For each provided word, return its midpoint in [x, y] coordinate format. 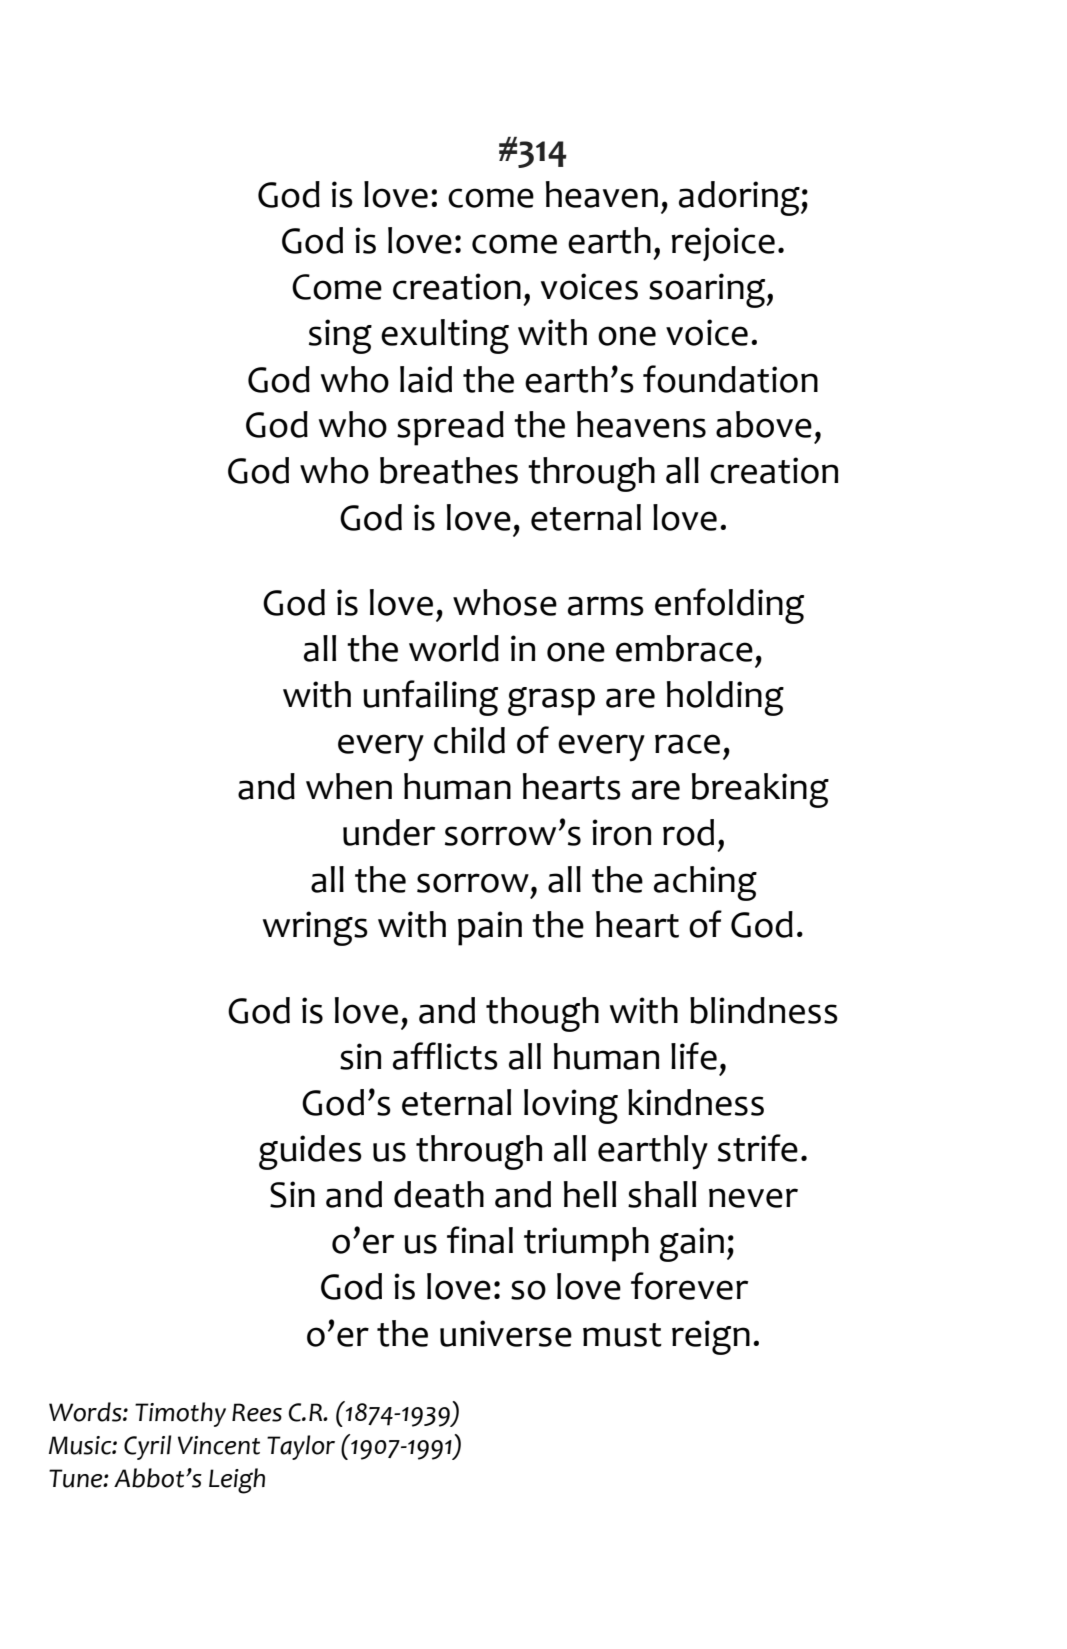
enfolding [729, 606]
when [349, 786]
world [454, 648]
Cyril [147, 1447]
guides [310, 1152]
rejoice [723, 244]
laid [426, 379]
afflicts [445, 1056]
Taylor [301, 1447]
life [694, 1056]
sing [340, 336]
